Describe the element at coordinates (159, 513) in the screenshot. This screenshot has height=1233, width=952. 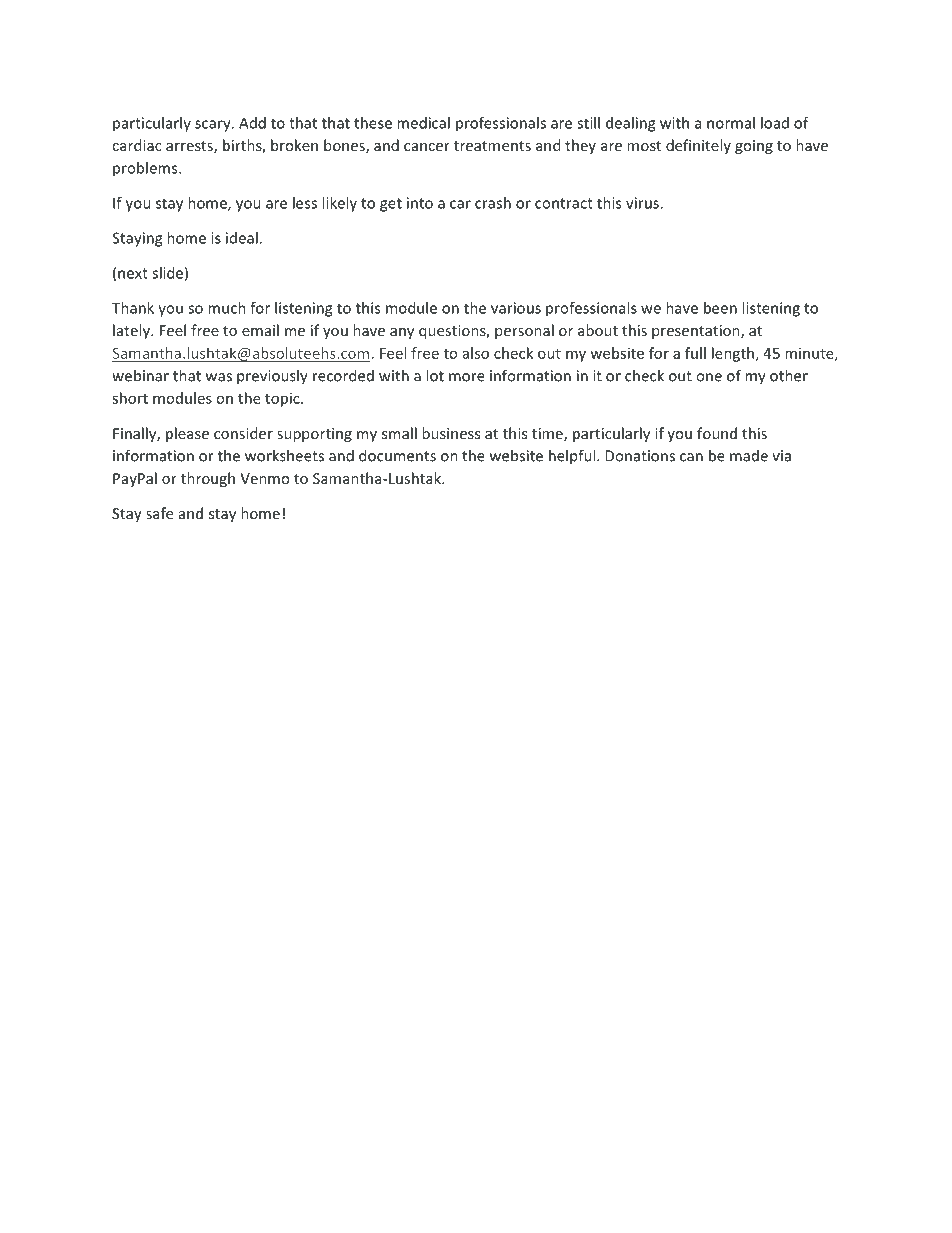
I see `safe` at that location.
